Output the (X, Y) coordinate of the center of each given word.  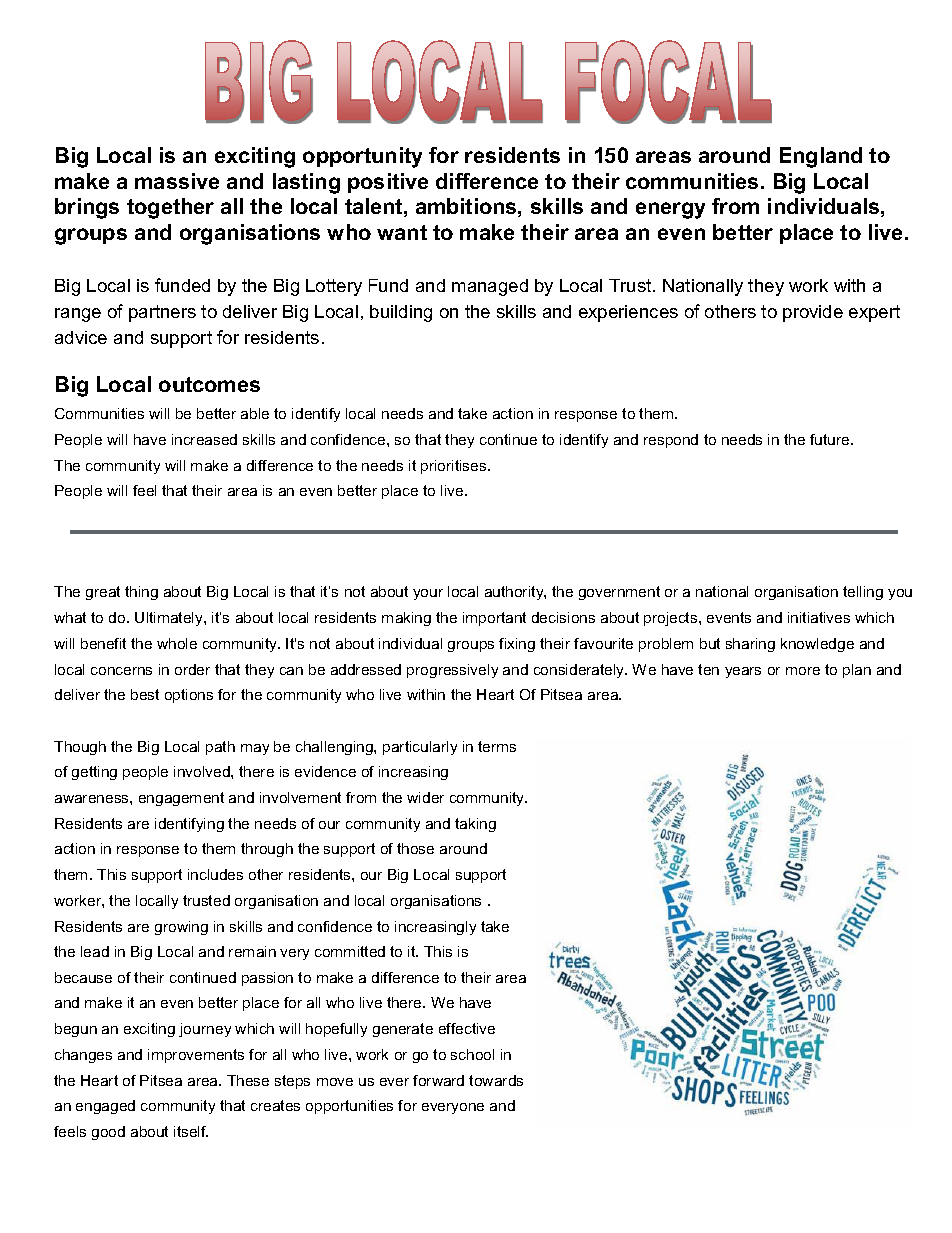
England (821, 157)
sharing (750, 645)
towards (496, 1080)
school (472, 1054)
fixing (517, 645)
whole (177, 643)
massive (177, 181)
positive (388, 183)
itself (191, 1131)
